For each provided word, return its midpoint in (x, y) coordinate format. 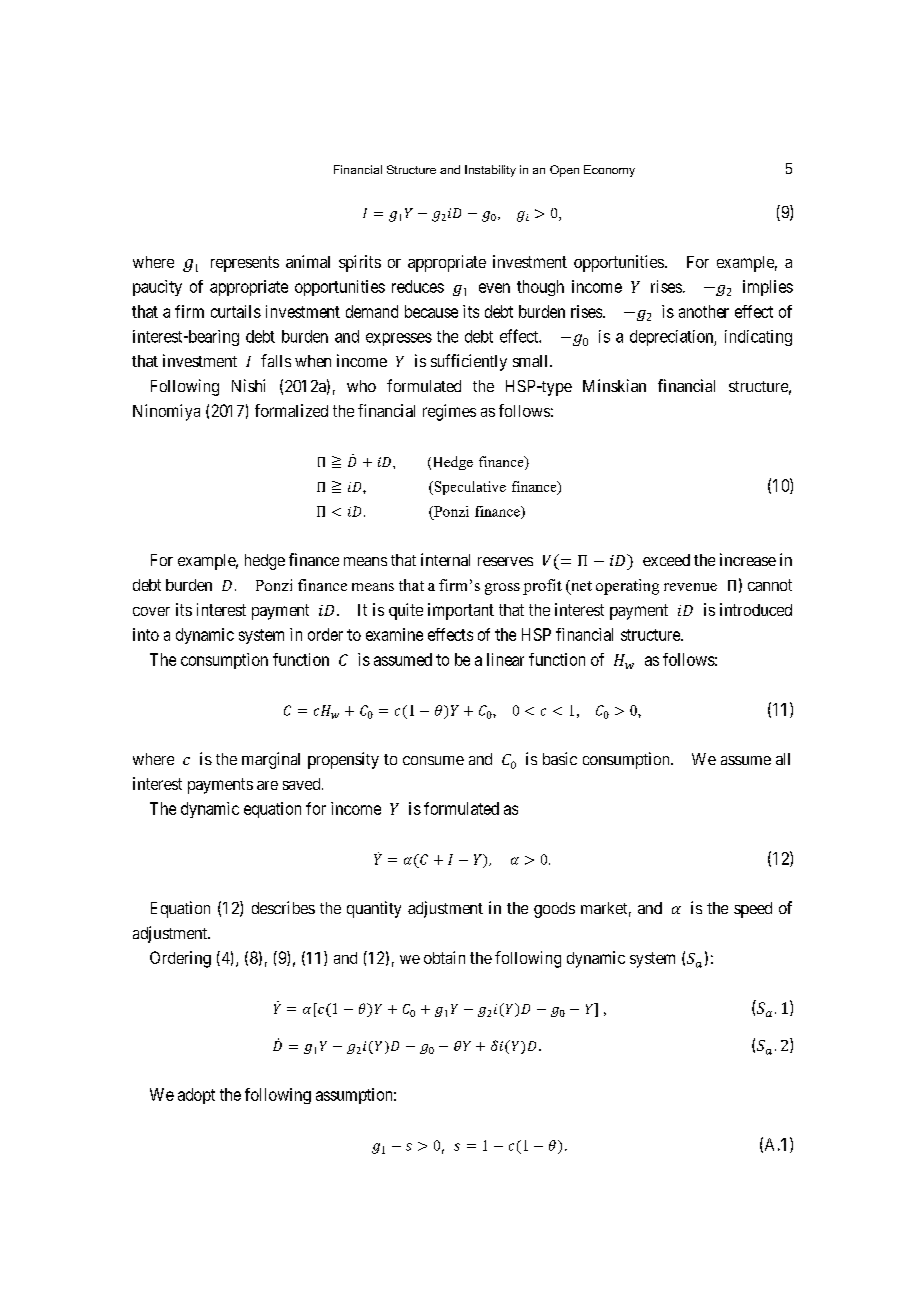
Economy (609, 171)
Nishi (248, 385)
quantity (374, 909)
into (146, 634)
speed (753, 910)
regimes (449, 412)
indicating (758, 338)
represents (245, 264)
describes (283, 907)
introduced (756, 609)
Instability (490, 171)
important (461, 611)
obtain (444, 957)
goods (554, 910)
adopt (196, 1096)
